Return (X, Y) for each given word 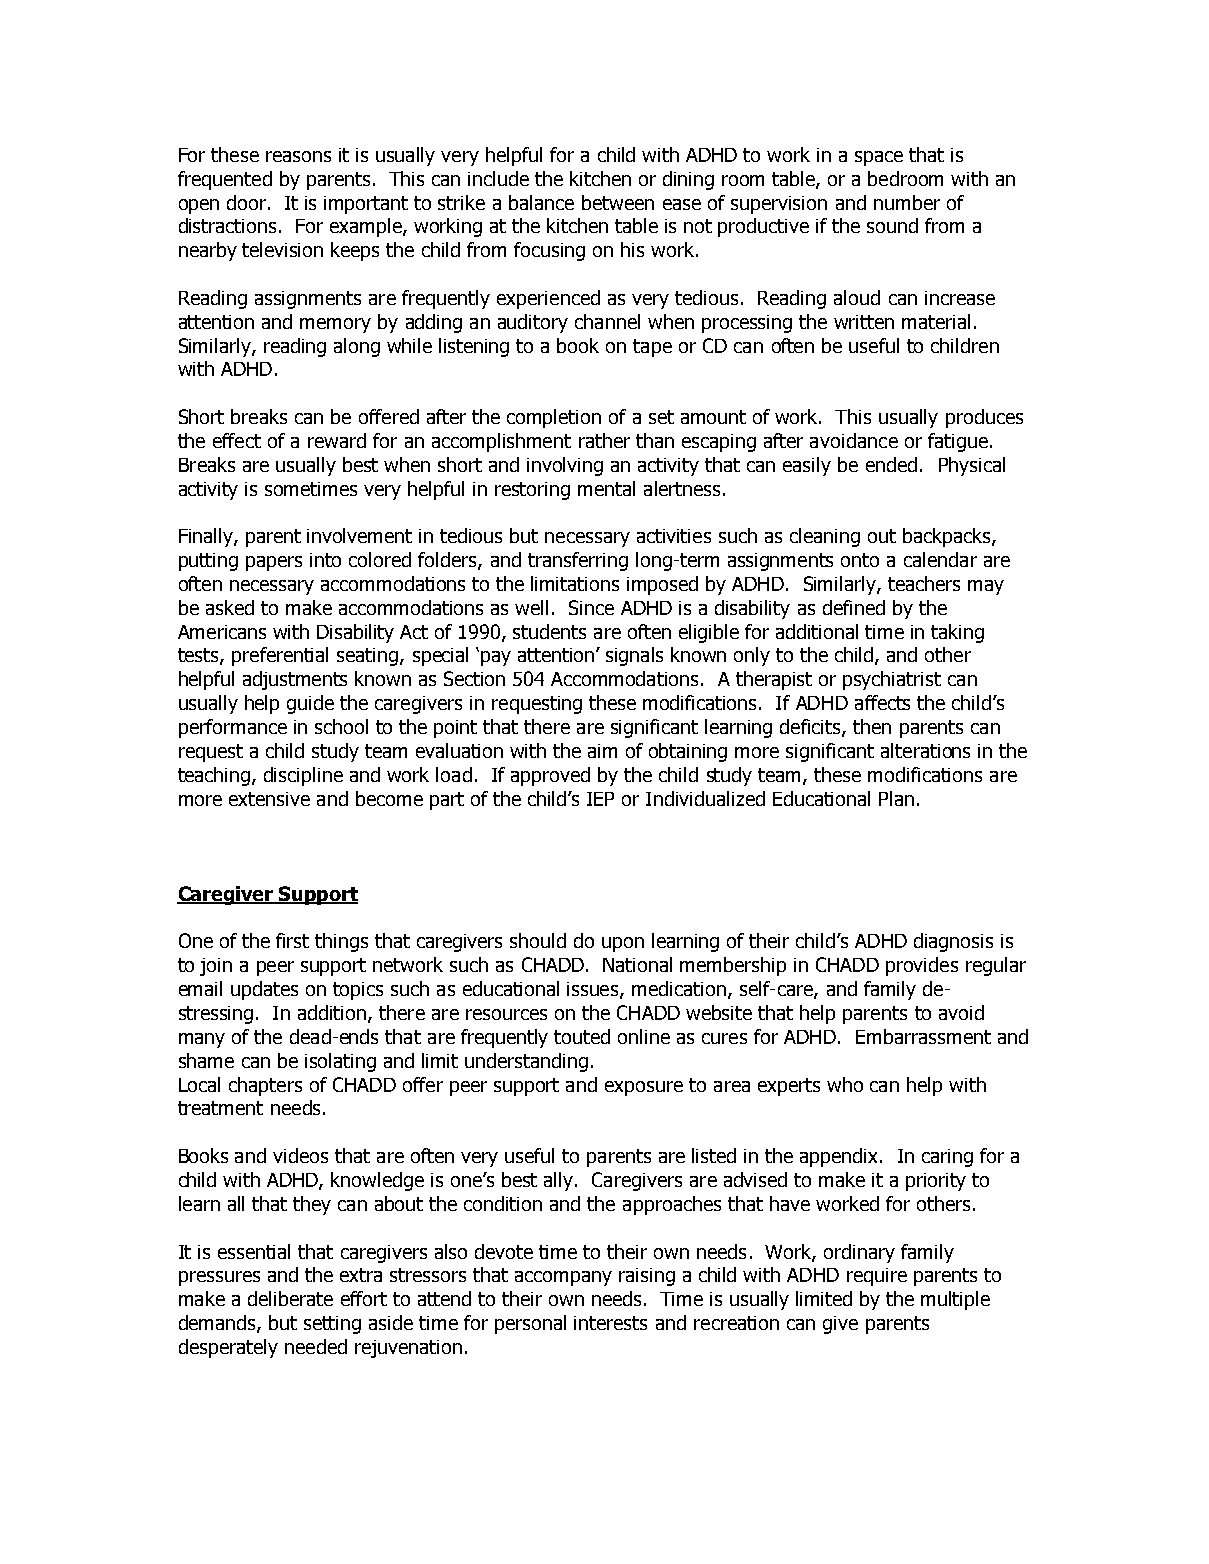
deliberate (290, 1298)
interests (610, 1323)
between (618, 202)
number (907, 202)
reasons (298, 156)
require (877, 1277)
